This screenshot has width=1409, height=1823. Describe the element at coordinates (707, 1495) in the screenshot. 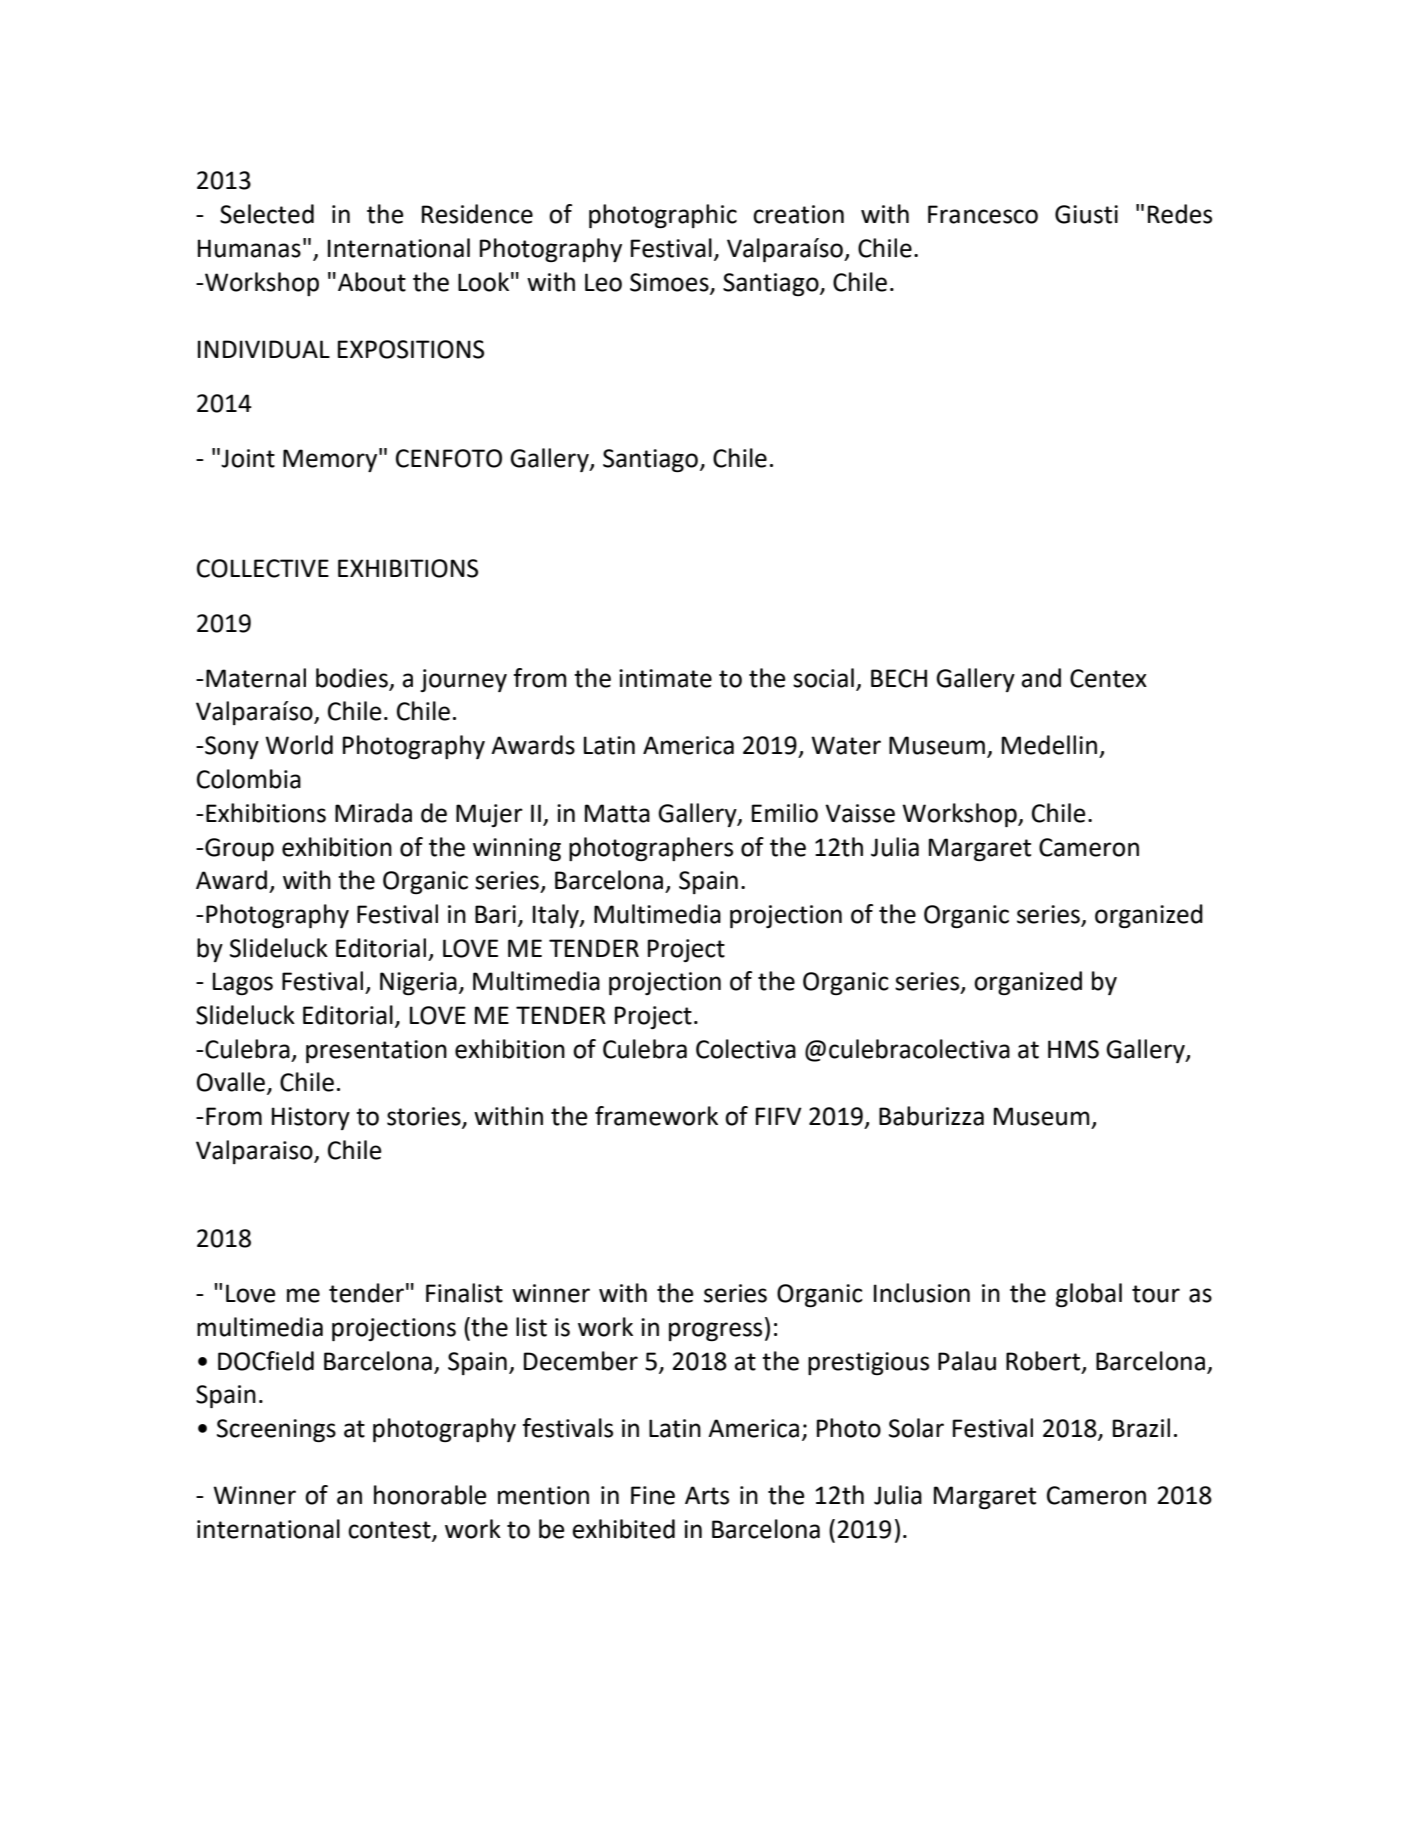

I see `Arts` at that location.
